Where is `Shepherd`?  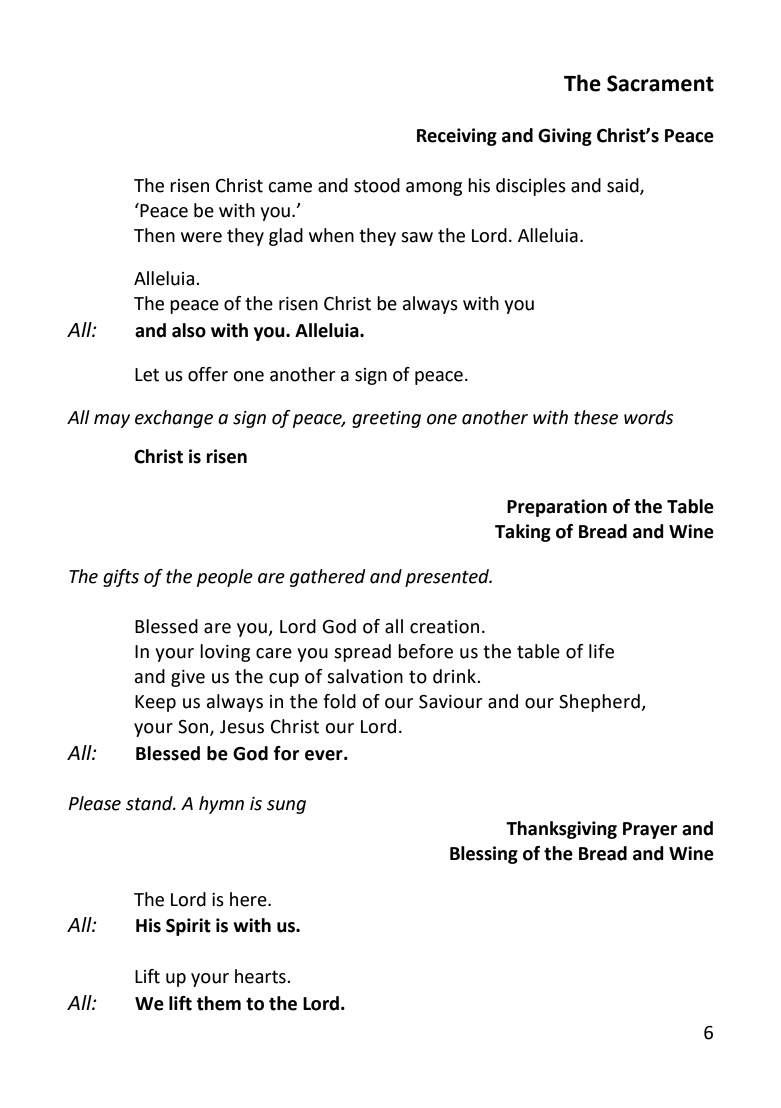 Shepherd is located at coordinates (600, 703).
